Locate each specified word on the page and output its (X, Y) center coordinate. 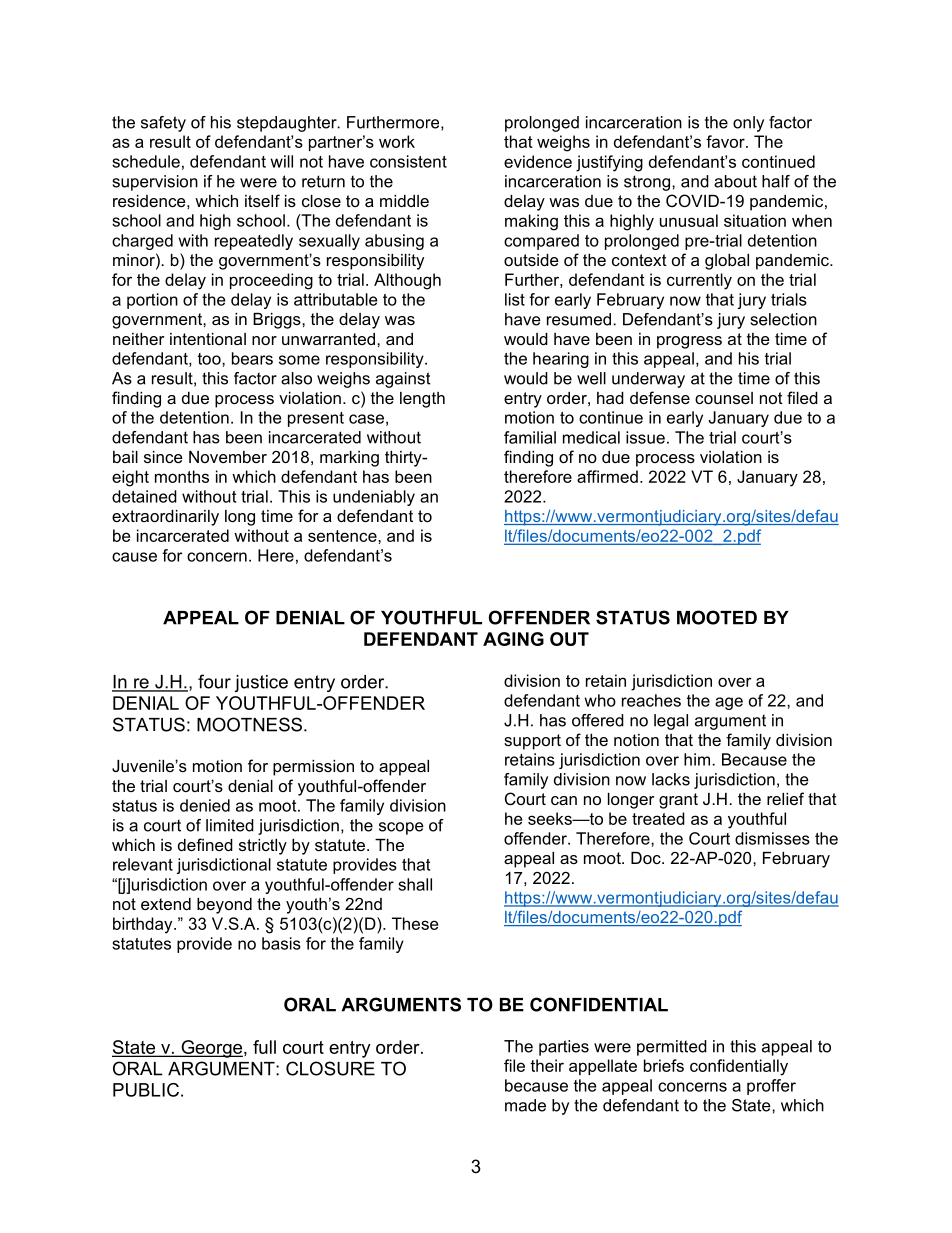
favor (726, 141)
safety (163, 124)
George (211, 1049)
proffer (771, 1087)
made (525, 1105)
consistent (408, 161)
